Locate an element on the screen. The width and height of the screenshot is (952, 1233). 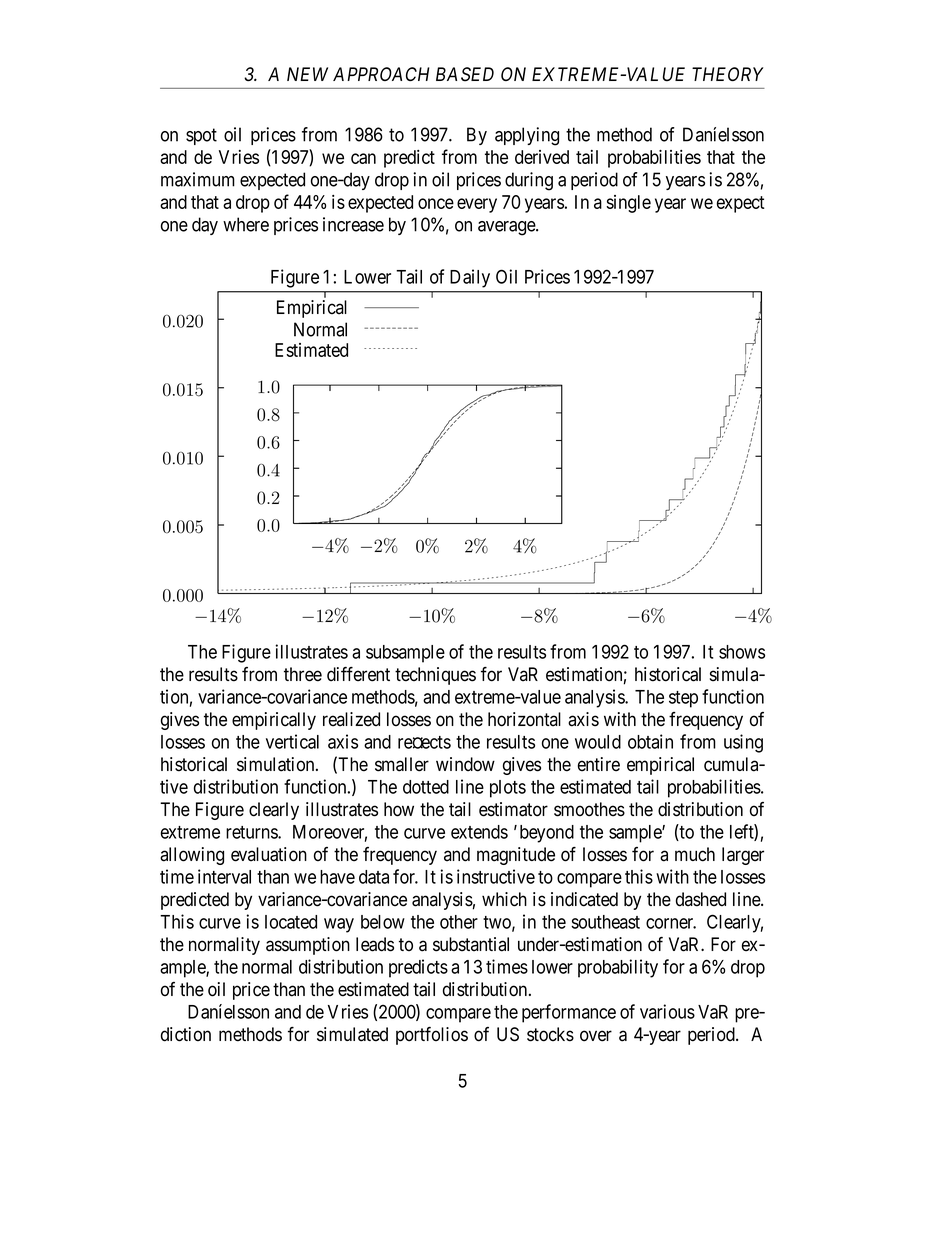
obtain is located at coordinates (650, 741).
